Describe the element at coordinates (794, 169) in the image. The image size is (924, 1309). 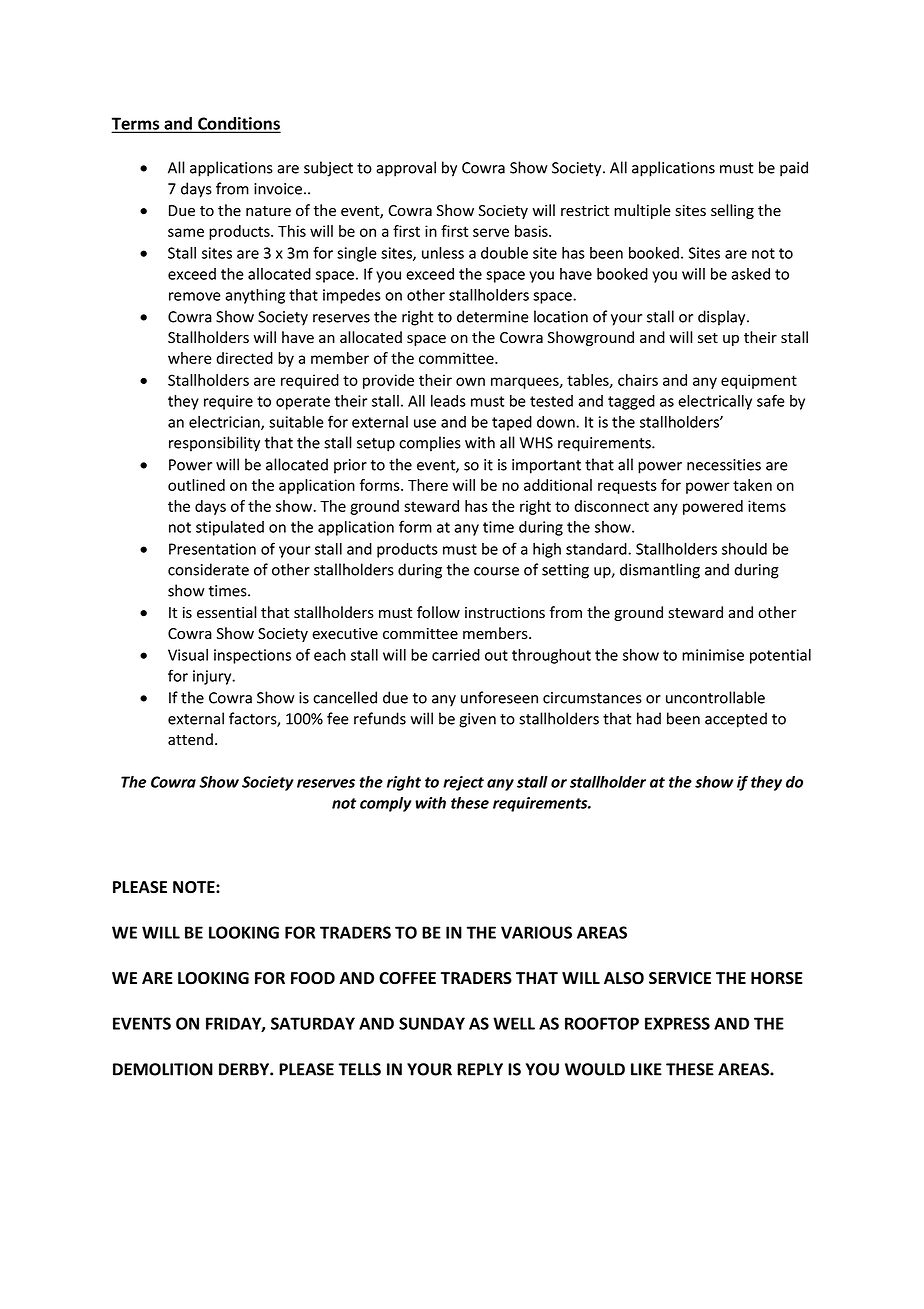
I see `paid` at that location.
